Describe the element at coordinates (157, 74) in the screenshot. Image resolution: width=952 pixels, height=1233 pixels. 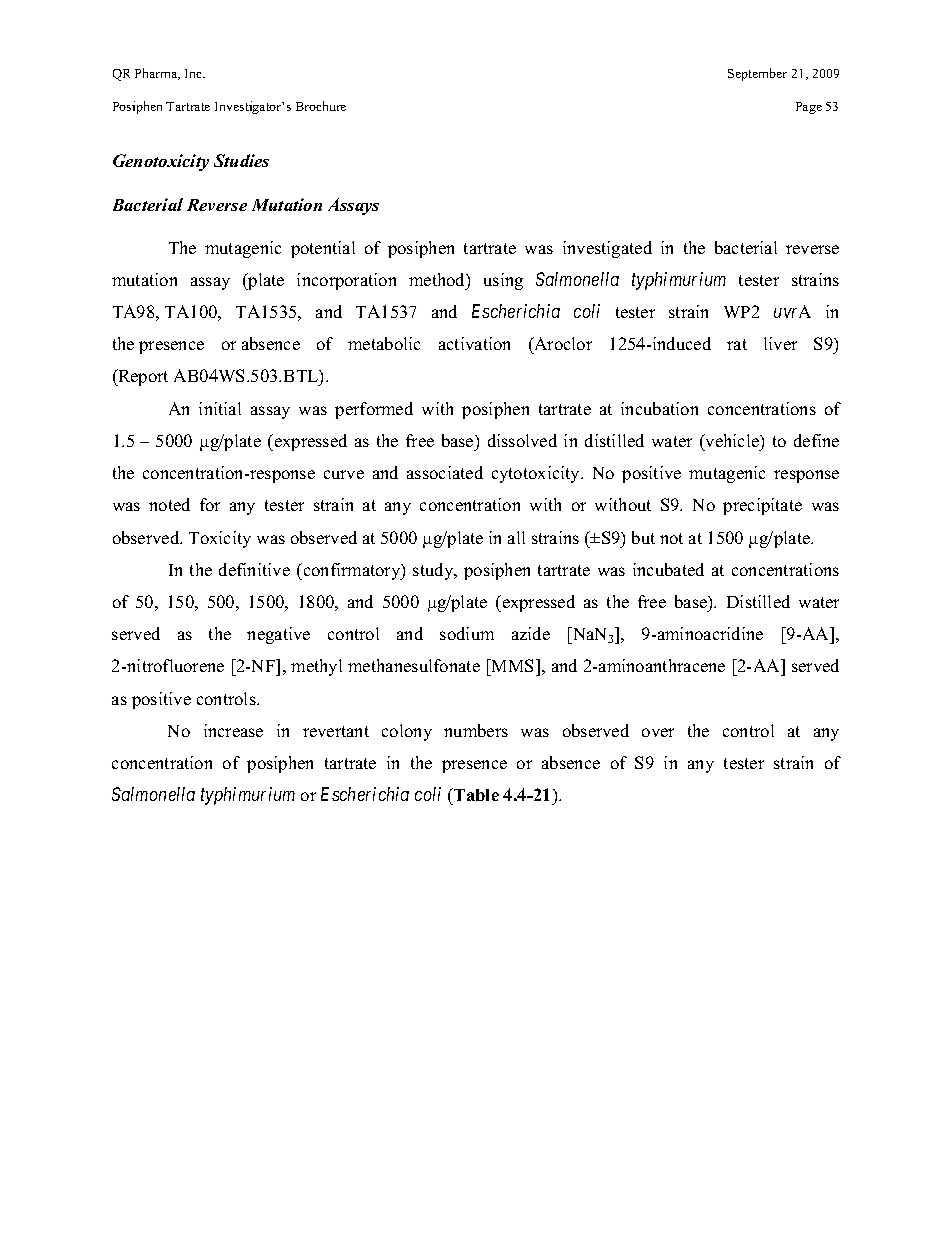
I see `Pharma` at that location.
